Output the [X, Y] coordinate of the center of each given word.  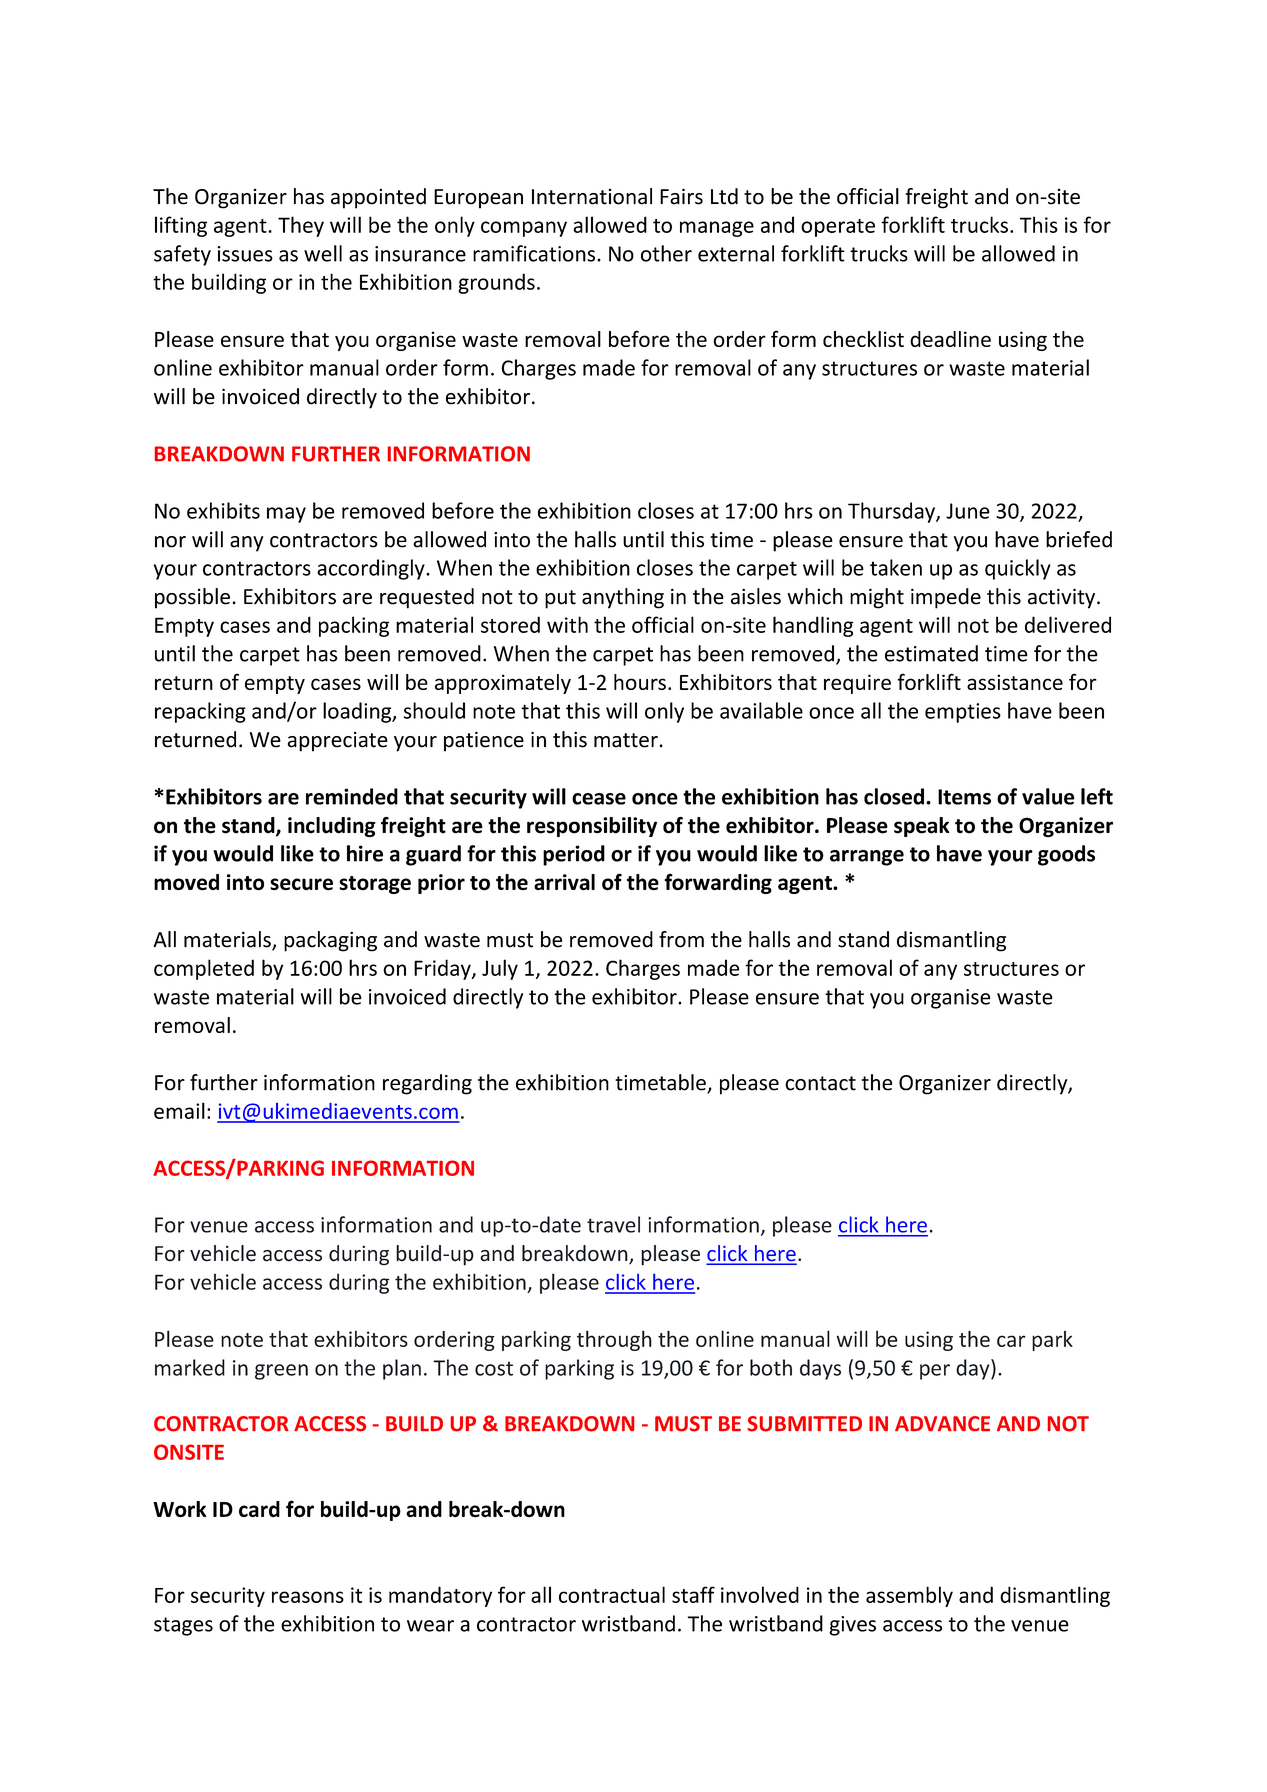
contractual [612, 1594]
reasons [308, 1597]
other [666, 253]
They [301, 226]
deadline [950, 339]
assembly [909, 1596]
